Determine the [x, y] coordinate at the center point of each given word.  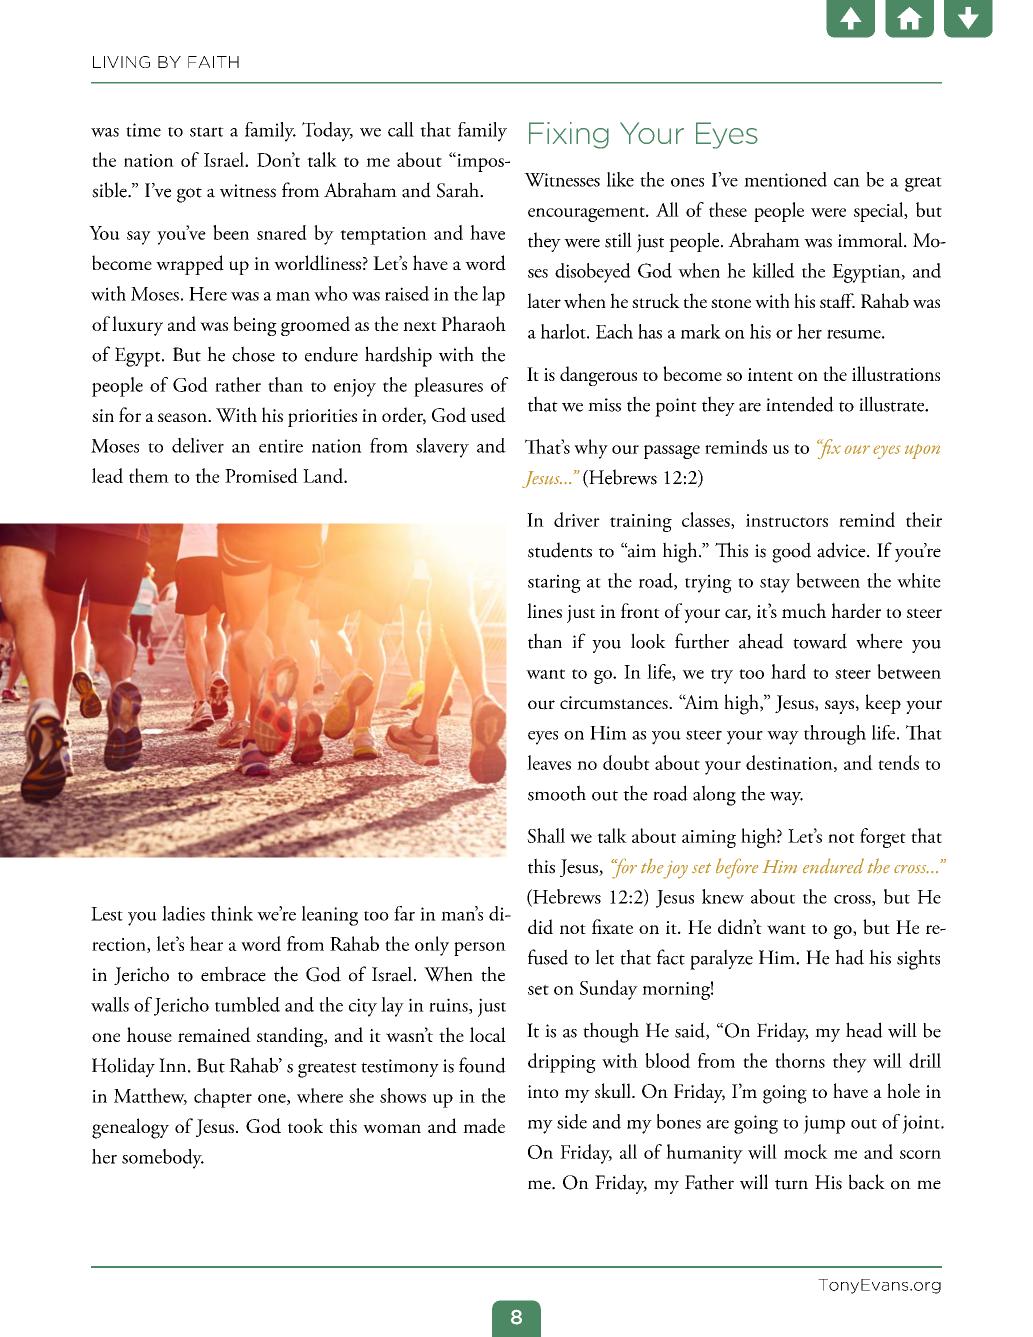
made [484, 1126]
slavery [442, 448]
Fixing [569, 135]
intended [800, 404]
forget [883, 838]
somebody [163, 1159]
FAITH [213, 62]
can [847, 182]
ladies [183, 913]
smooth [557, 793]
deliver [198, 445]
